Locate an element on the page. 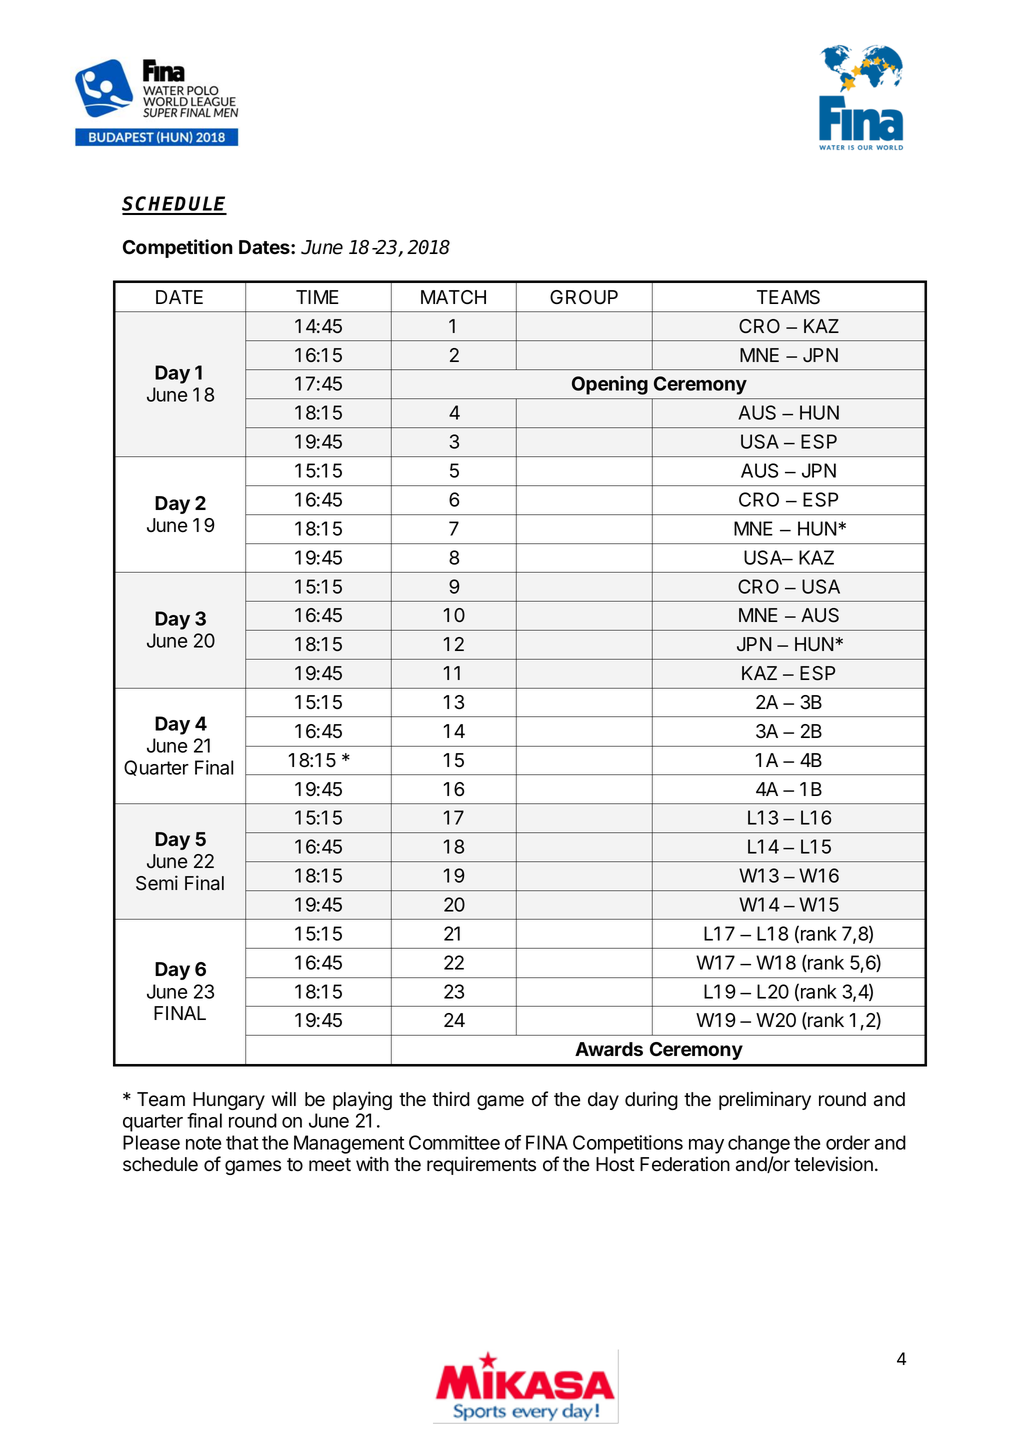 The height and width of the page is (1454, 1028). preliminary is located at coordinates (765, 1100).
